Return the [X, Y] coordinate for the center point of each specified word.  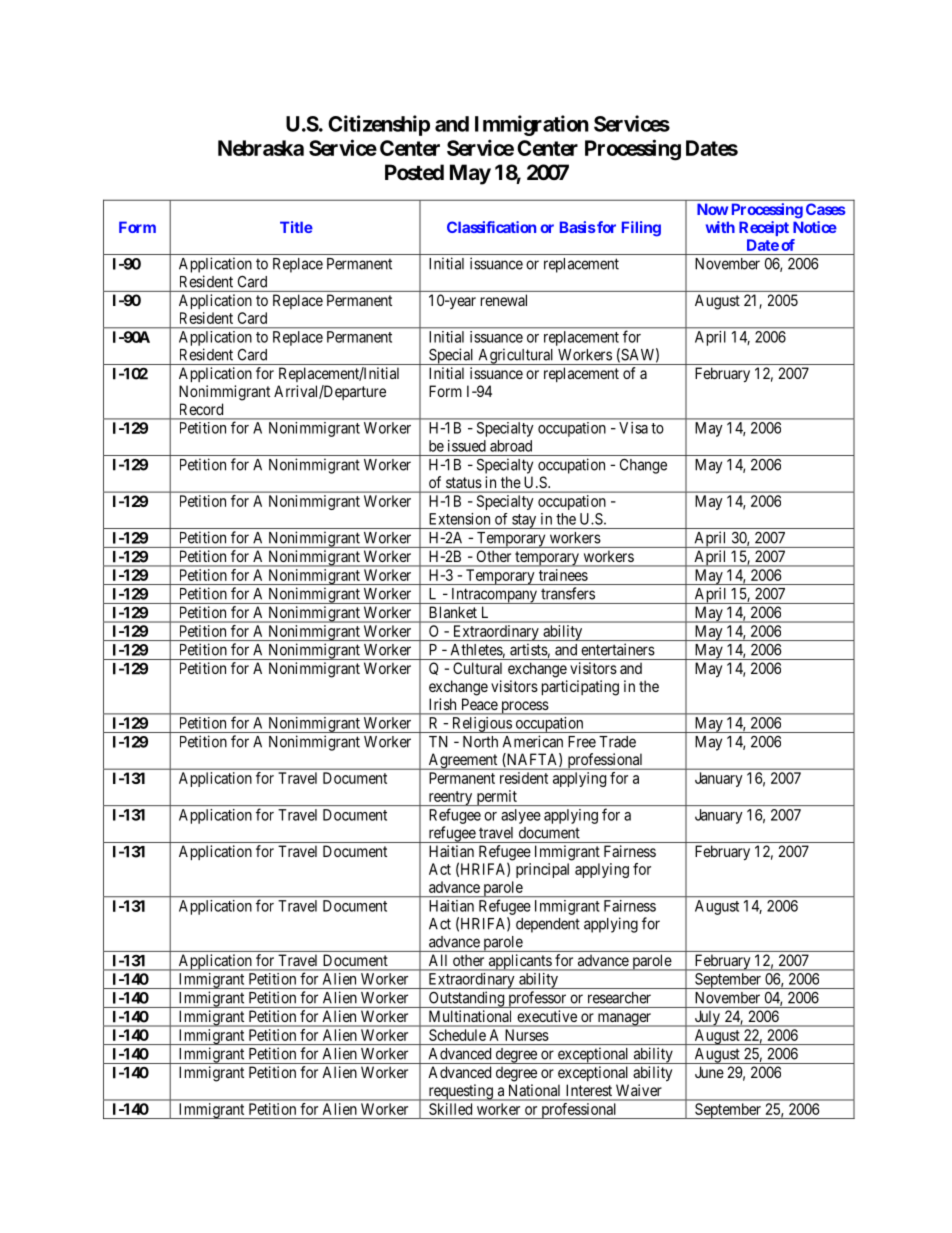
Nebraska [261, 148]
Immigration [532, 125]
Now [712, 209]
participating [580, 688]
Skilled [450, 1109]
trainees [563, 575]
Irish [443, 704]
